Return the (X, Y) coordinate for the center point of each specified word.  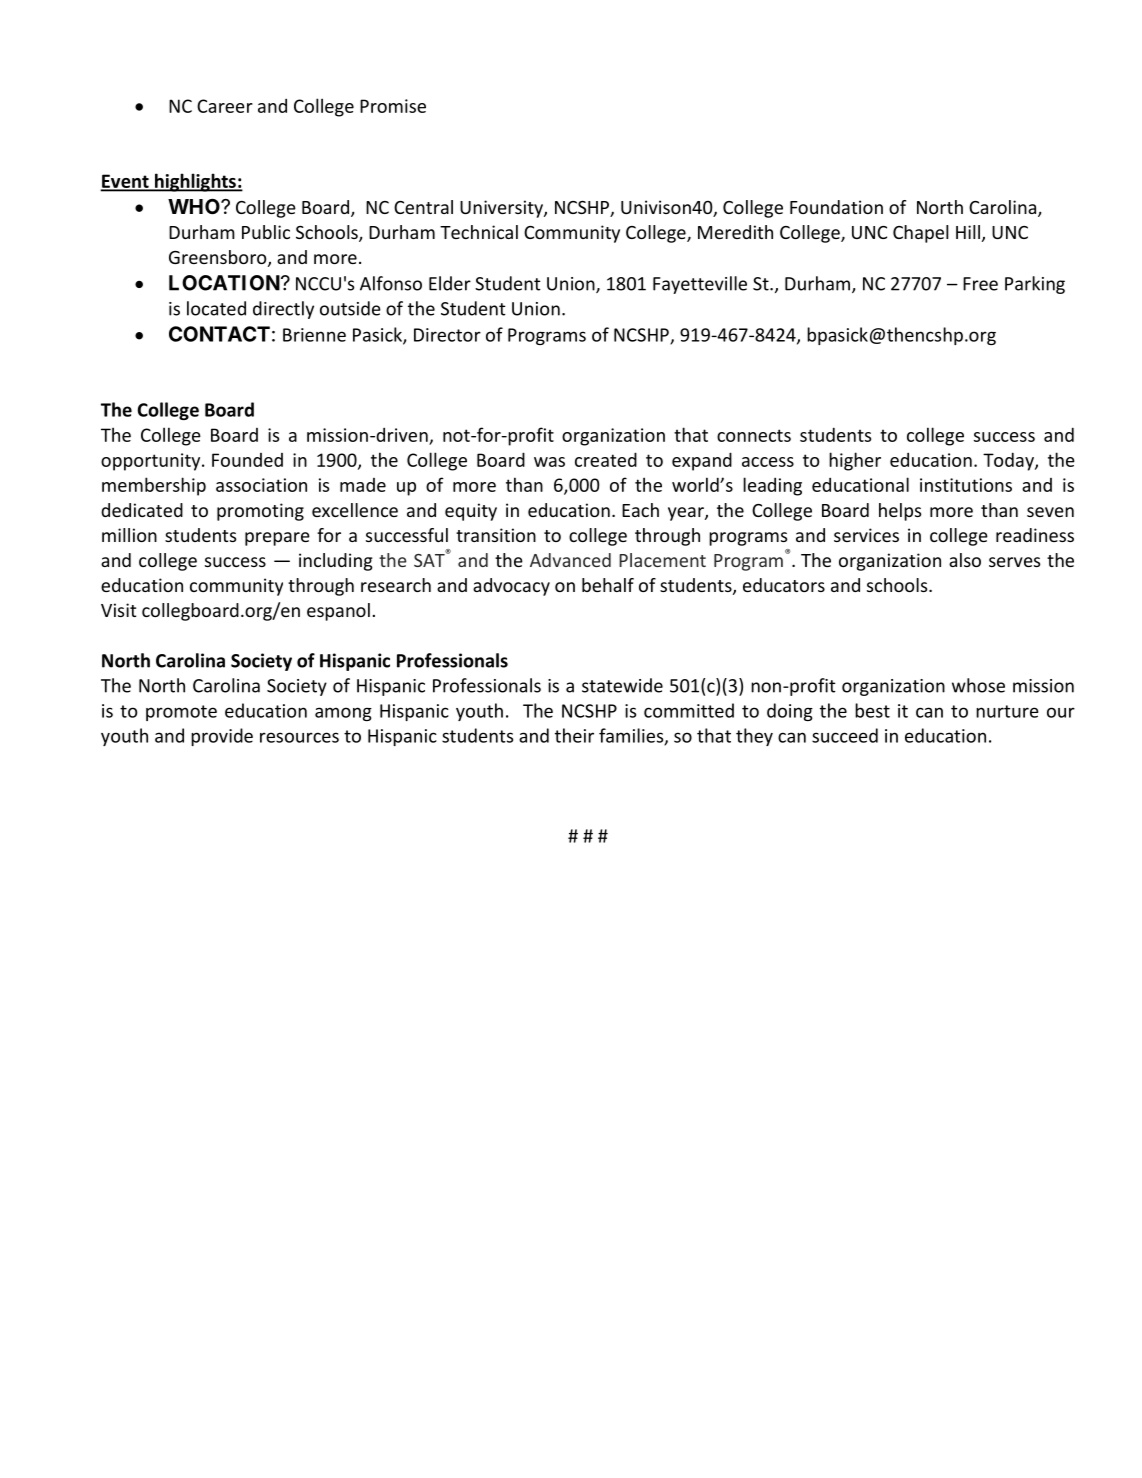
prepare (277, 539)
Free (980, 284)
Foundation (836, 207)
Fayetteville (700, 285)
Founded (247, 460)
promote (181, 713)
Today (1009, 461)
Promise (393, 106)
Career (225, 106)
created (606, 459)
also (965, 560)
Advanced (570, 560)
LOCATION (225, 283)
